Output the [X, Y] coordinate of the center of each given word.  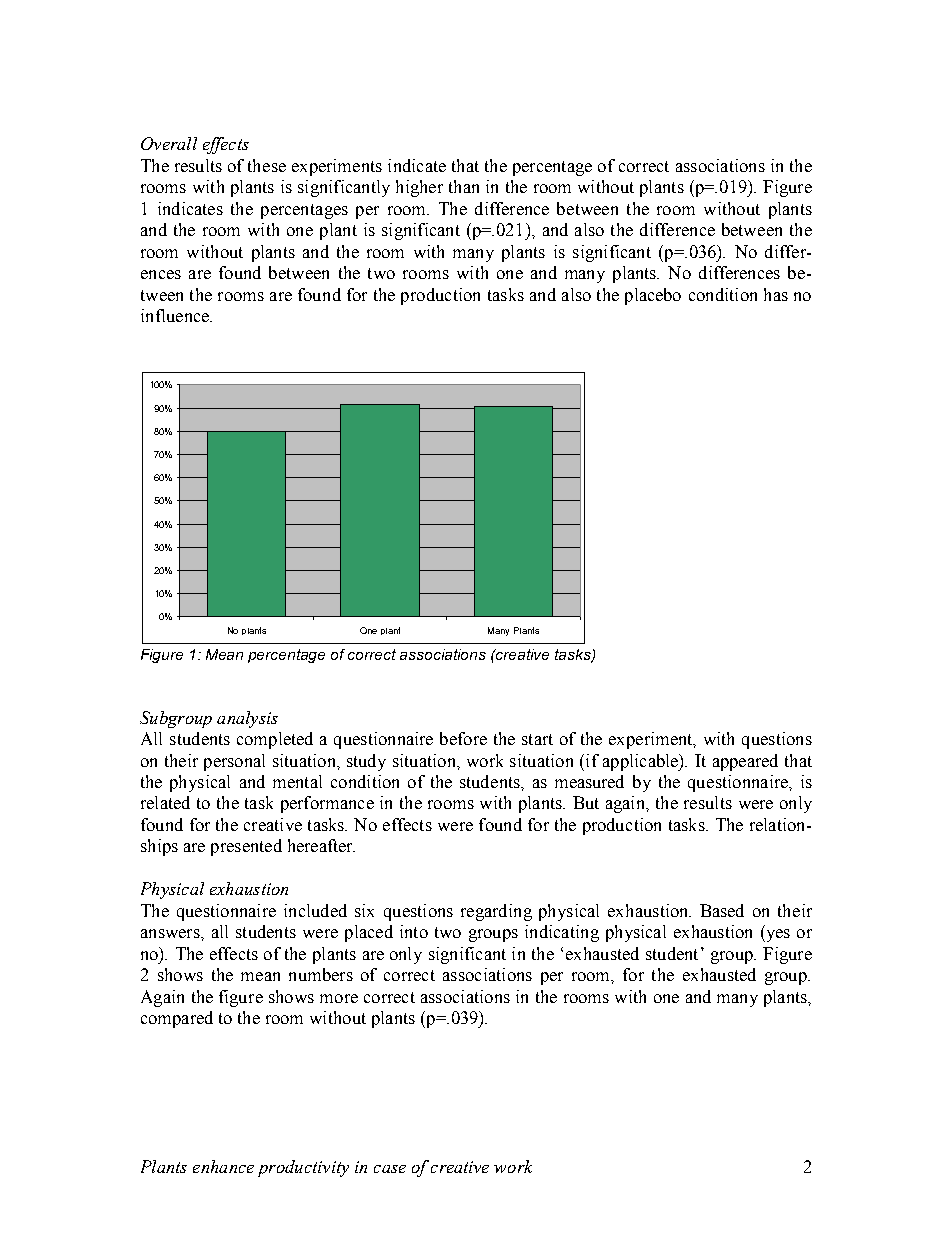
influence [176, 315]
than [464, 186]
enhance [223, 1166]
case [390, 1169]
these [267, 165]
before [463, 738]
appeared [745, 762]
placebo [653, 296]
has [776, 294]
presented [246, 847]
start [537, 739]
